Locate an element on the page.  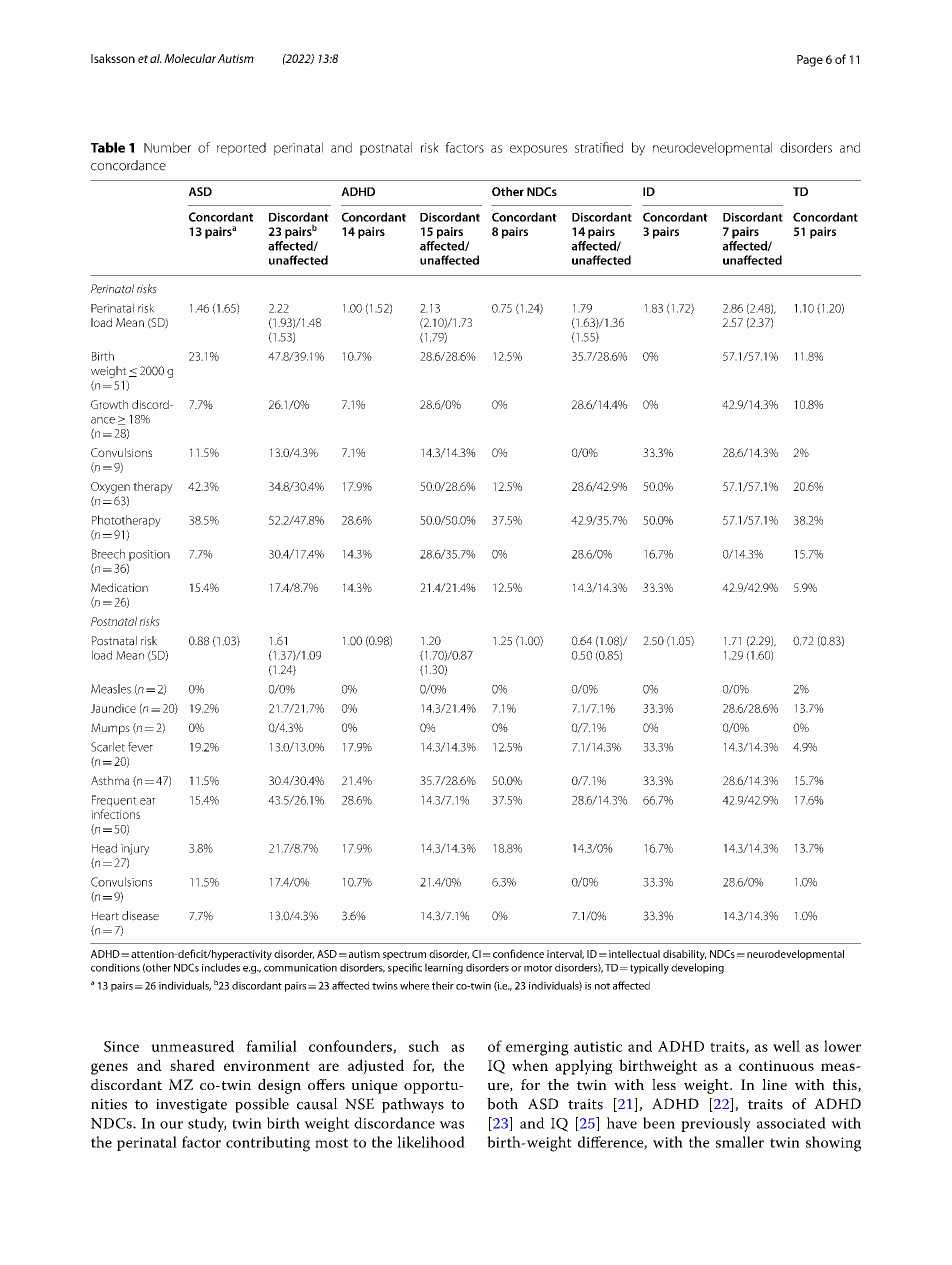
Molecular is located at coordinates (190, 58).
